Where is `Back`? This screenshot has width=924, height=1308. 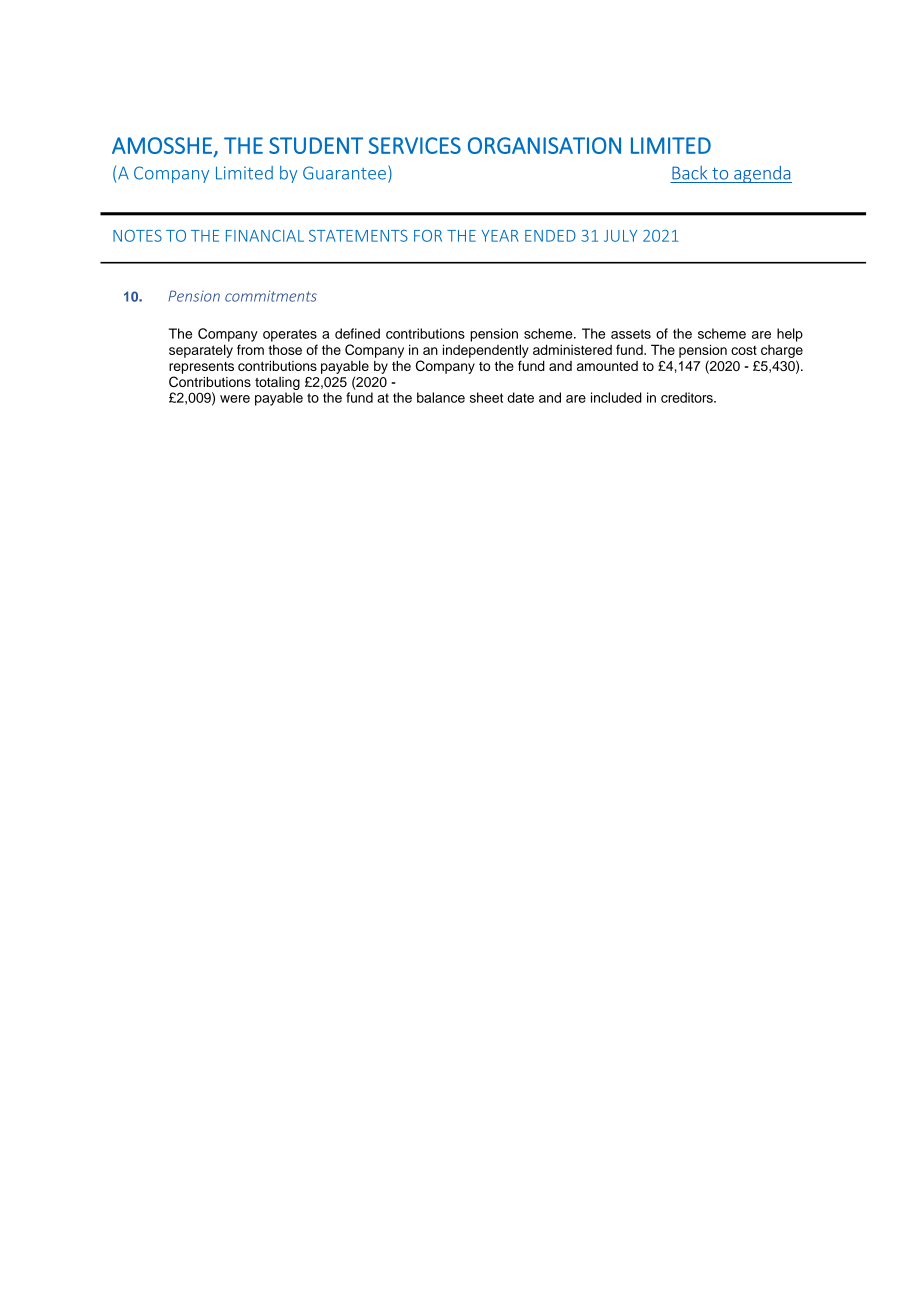
Back is located at coordinates (689, 173).
